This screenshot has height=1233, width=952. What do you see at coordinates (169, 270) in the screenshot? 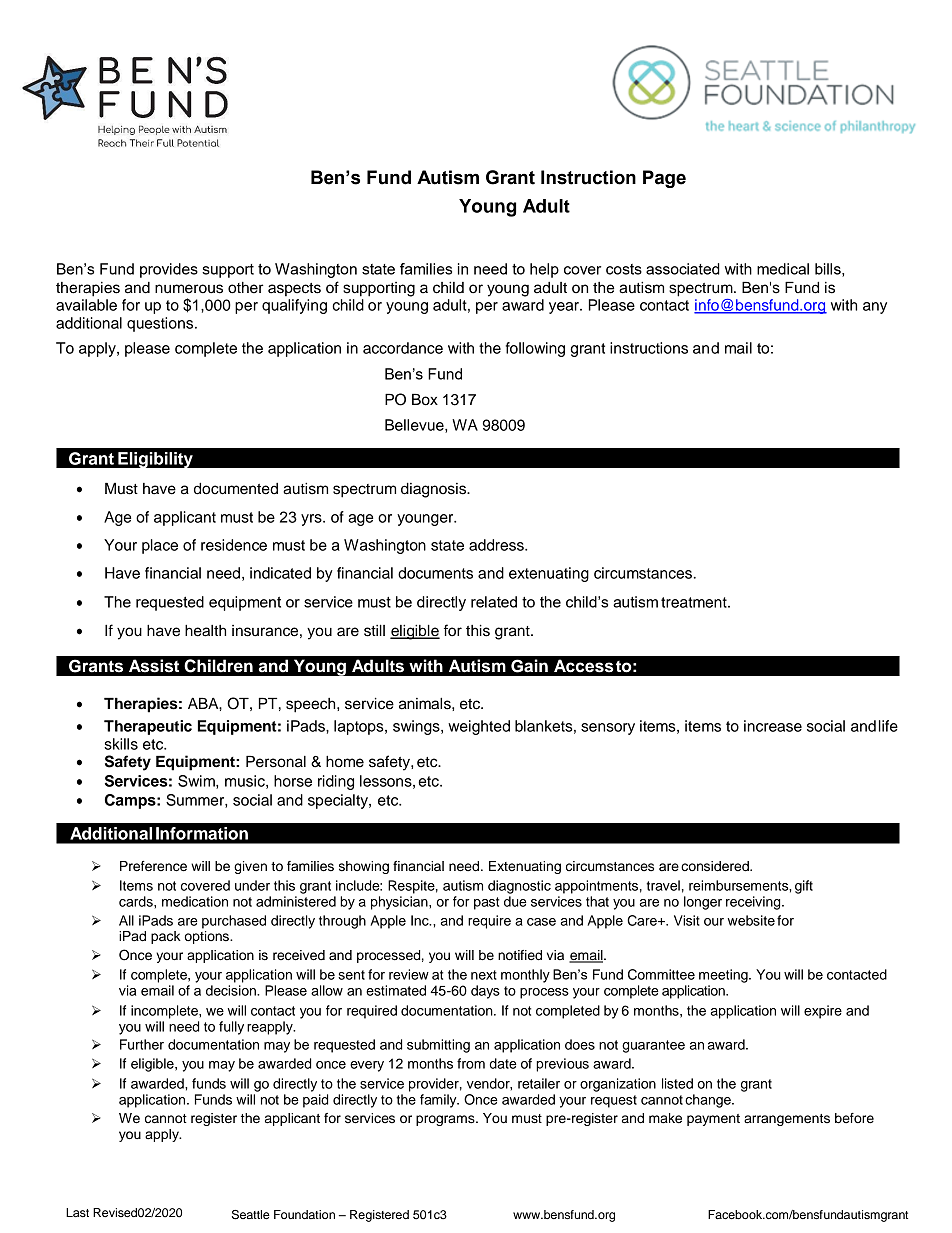
I see `provides` at bounding box center [169, 270].
